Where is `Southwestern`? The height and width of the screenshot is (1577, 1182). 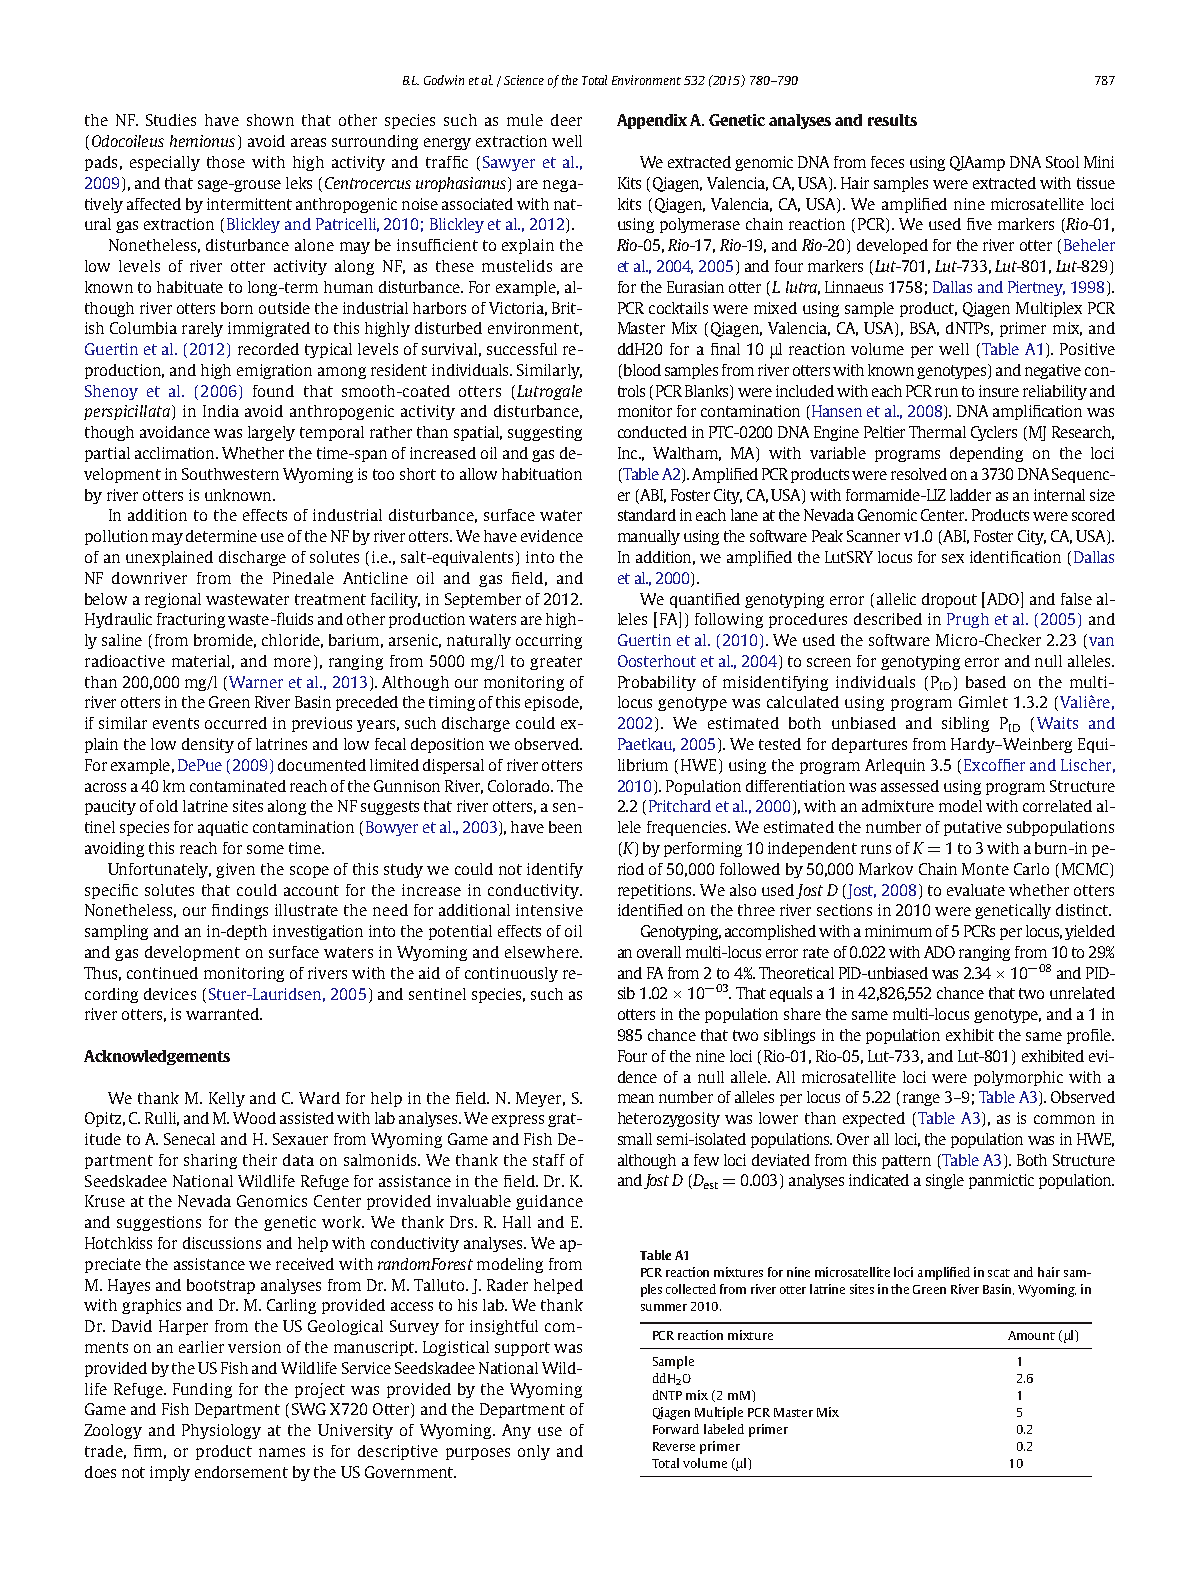 Southwestern is located at coordinates (230, 474).
